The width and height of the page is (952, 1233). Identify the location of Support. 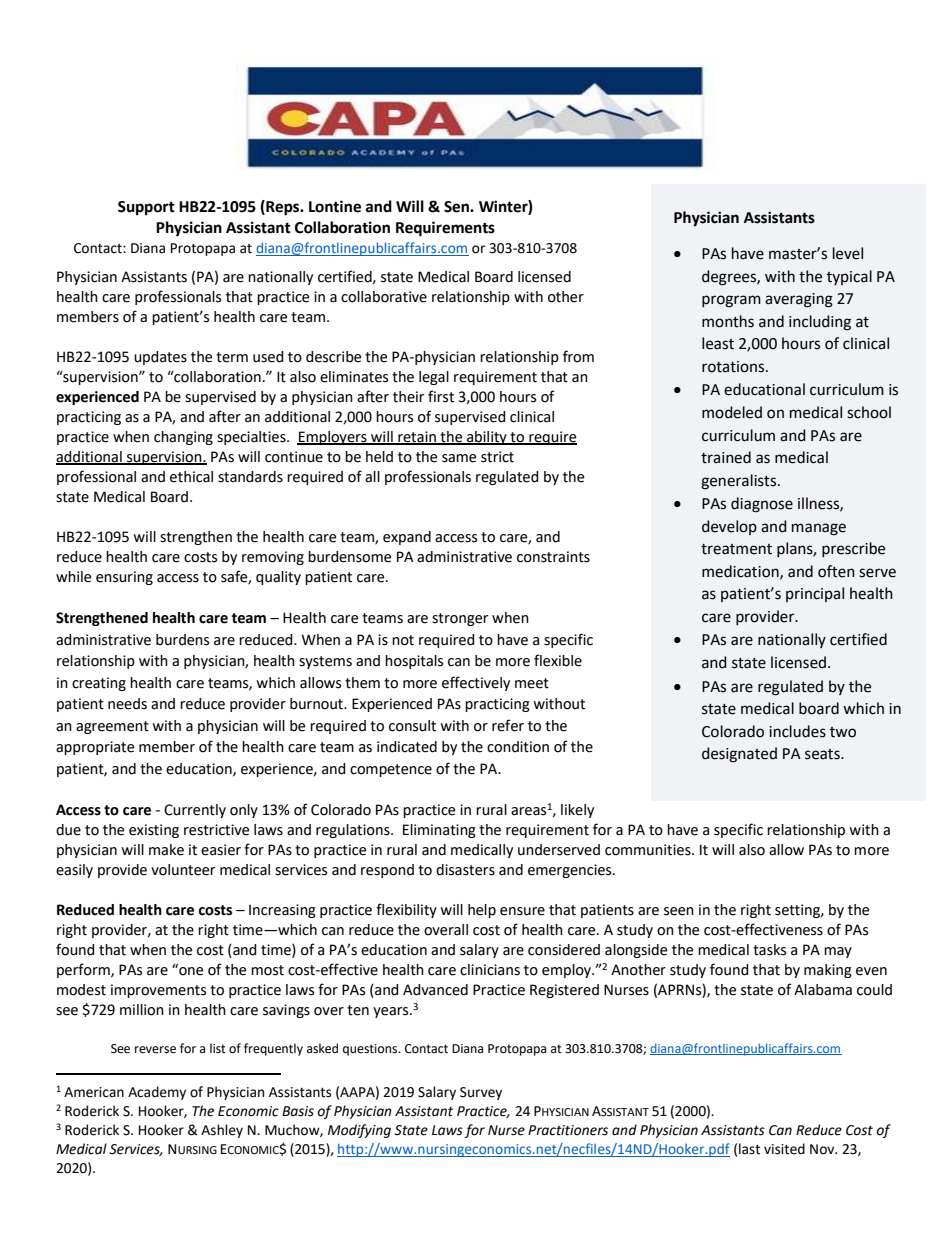
(146, 208).
